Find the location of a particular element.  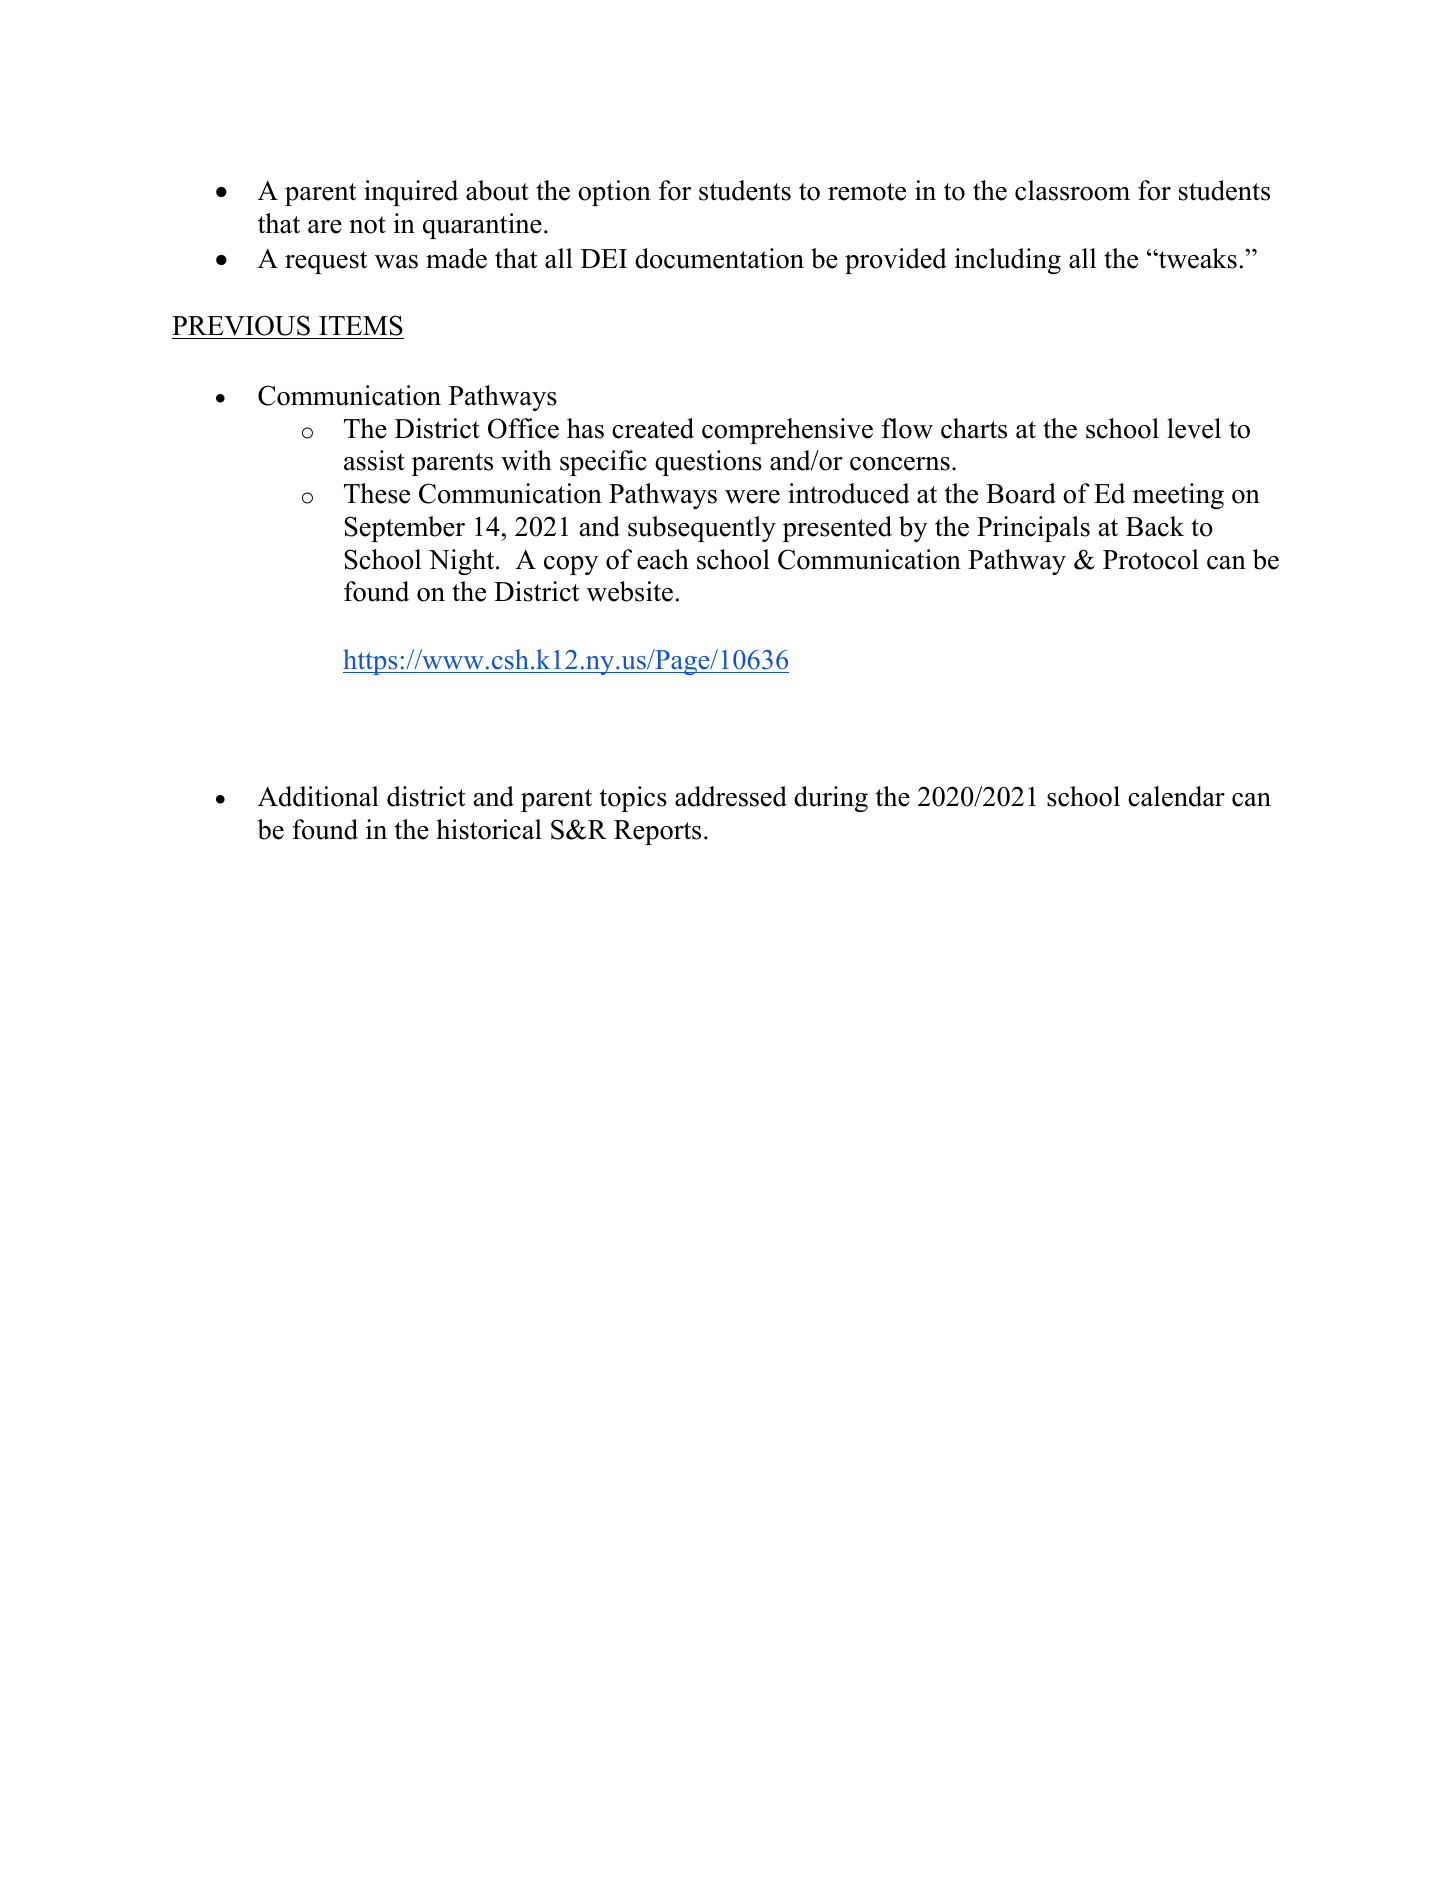

charts is located at coordinates (974, 428).
